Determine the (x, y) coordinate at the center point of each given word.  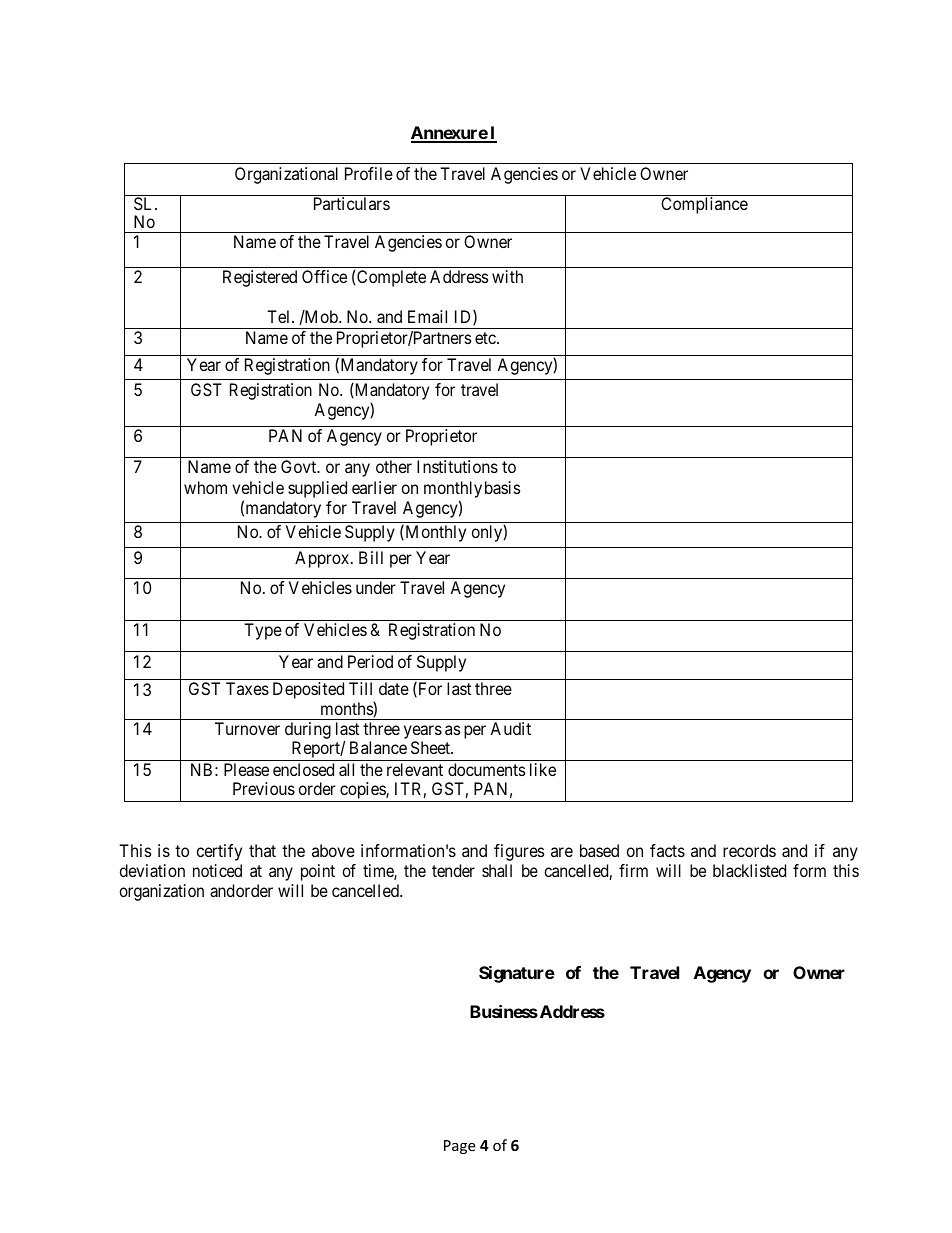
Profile (369, 173)
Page (459, 1147)
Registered (260, 278)
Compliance (704, 205)
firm (633, 870)
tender (453, 870)
